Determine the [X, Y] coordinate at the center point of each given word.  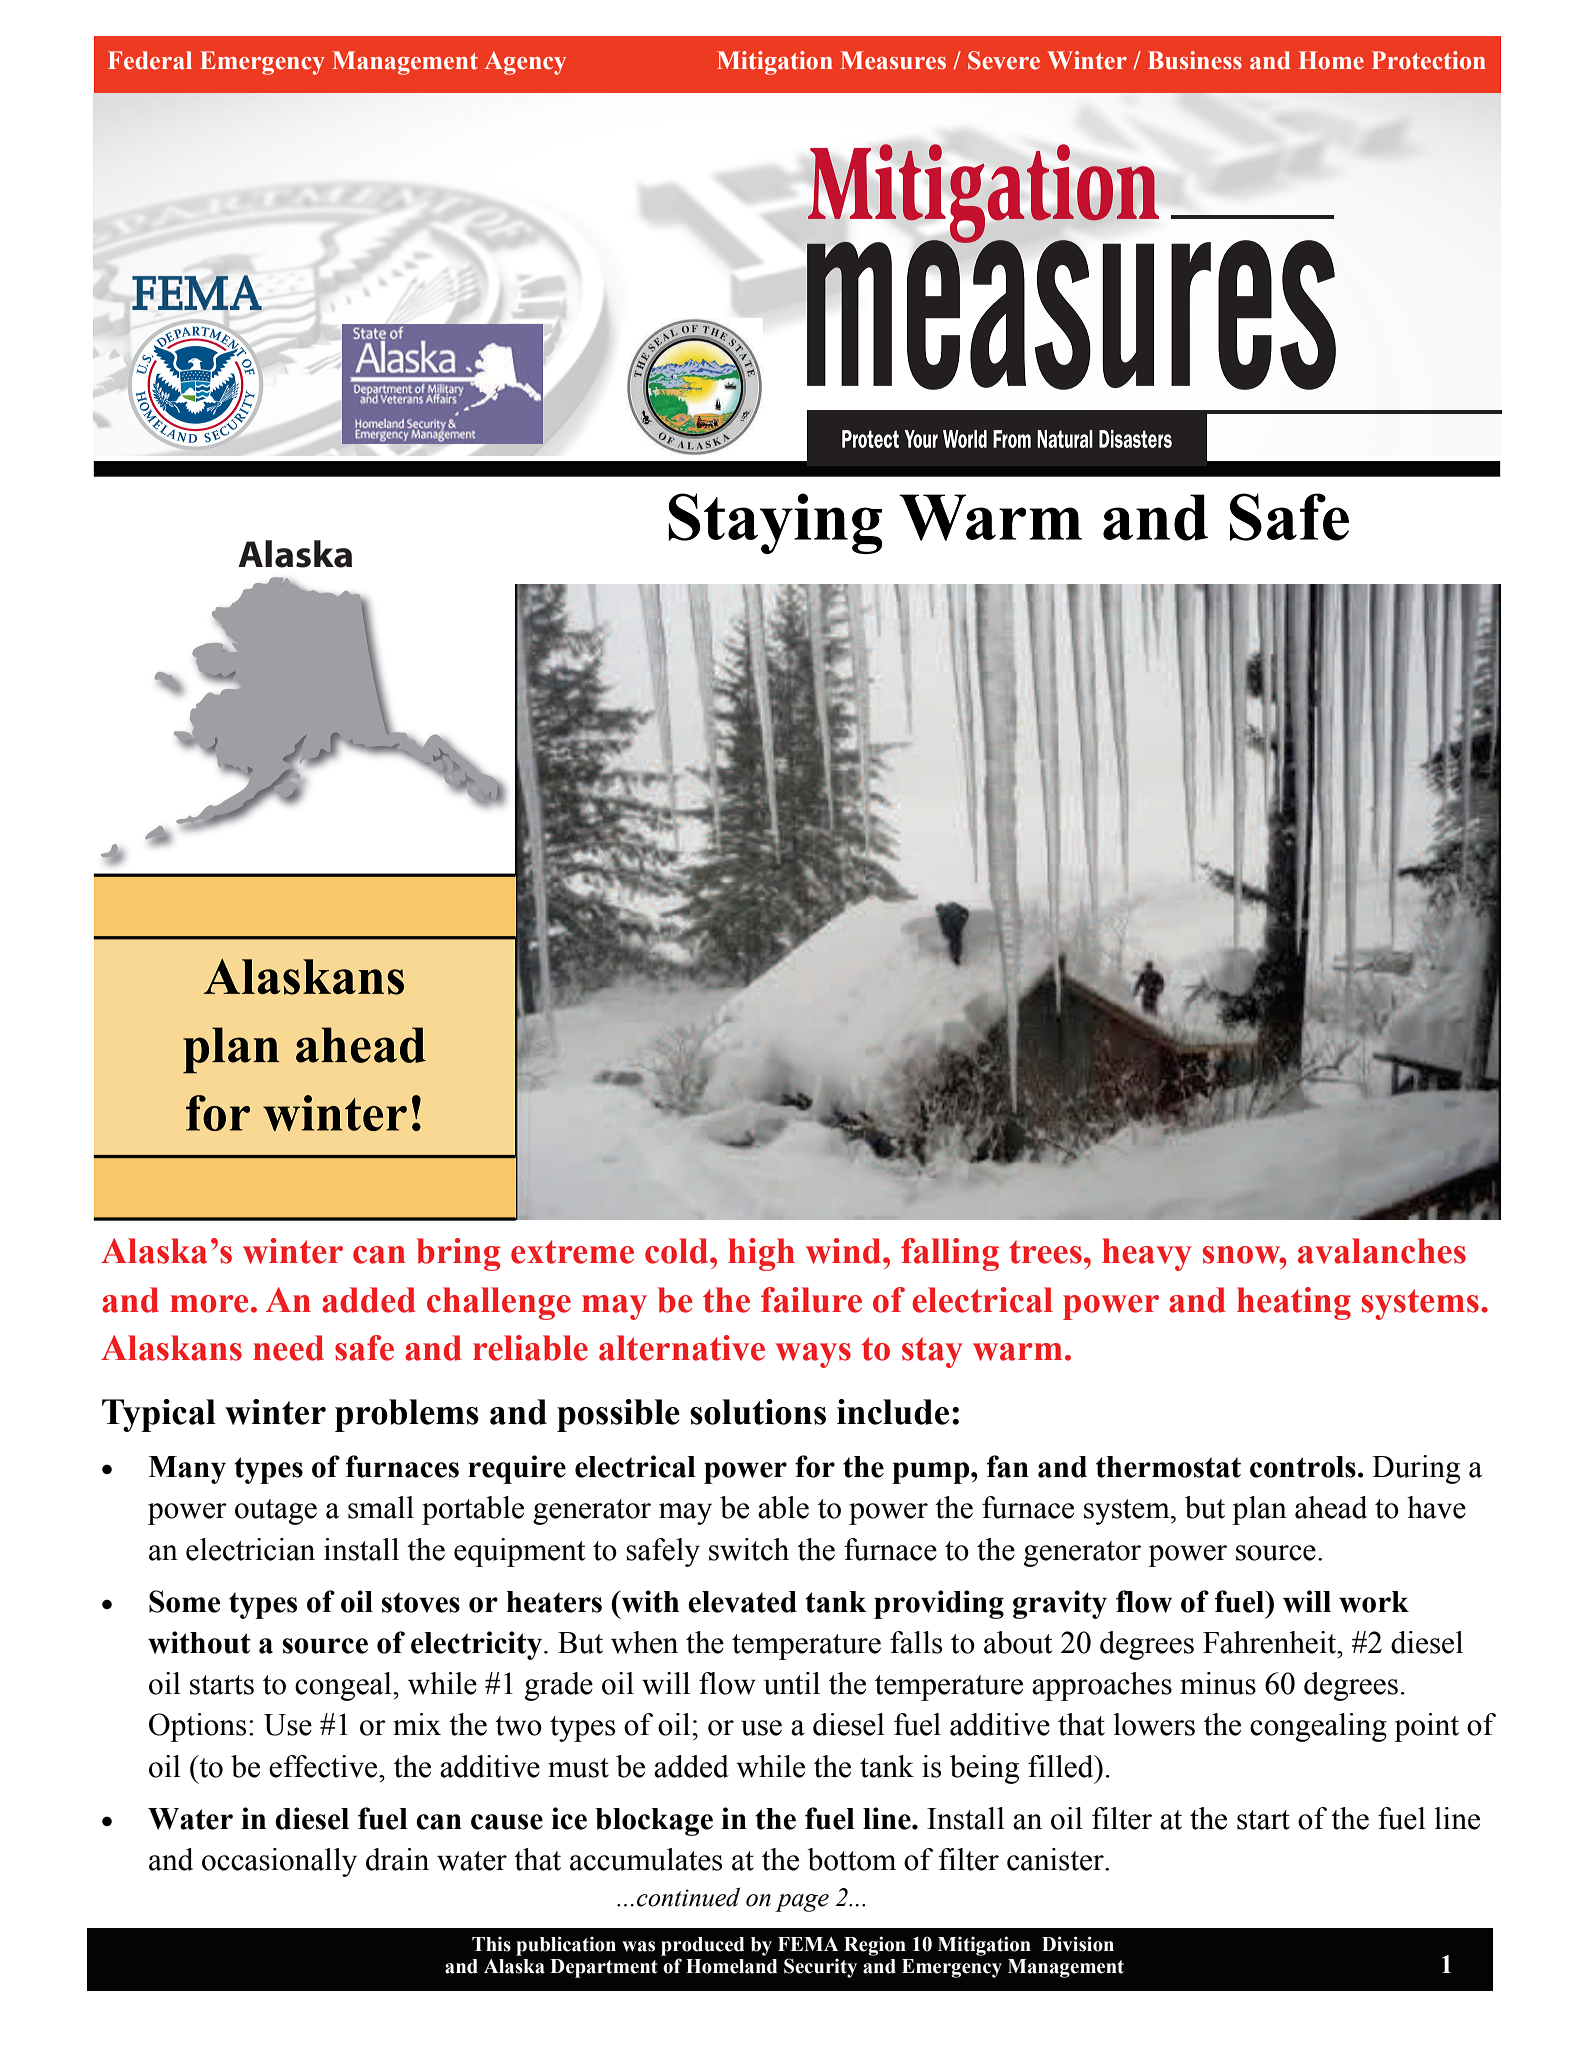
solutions [758, 1412]
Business [1195, 60]
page [802, 1903]
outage [276, 1512]
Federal [150, 60]
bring [458, 1254]
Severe [1004, 60]
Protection [1429, 60]
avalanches [1382, 1251]
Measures [893, 60]
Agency [525, 63]
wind [845, 1251]
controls [1303, 1467]
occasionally [279, 1862]
